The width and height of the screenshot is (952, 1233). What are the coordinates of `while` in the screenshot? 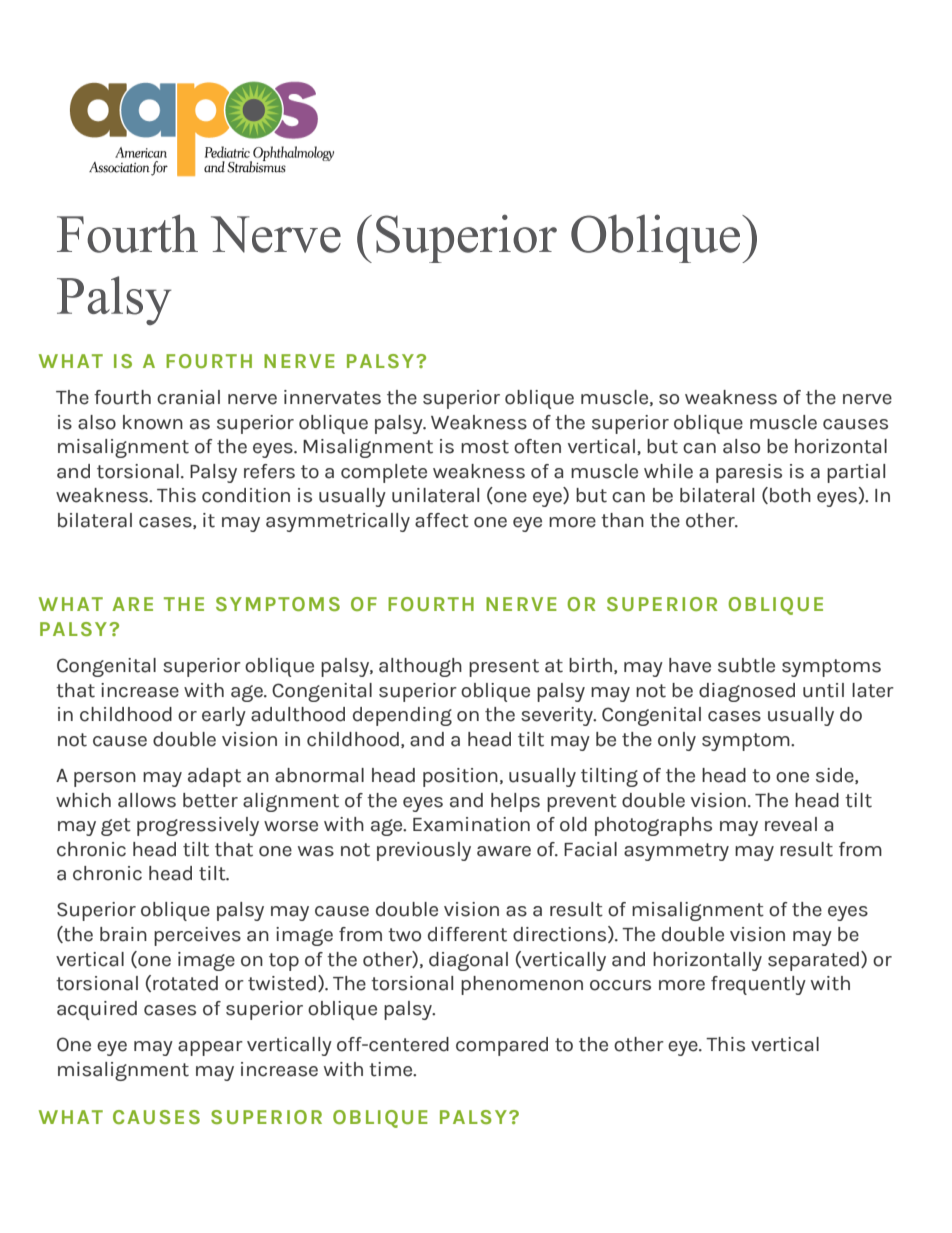 It's located at (668, 471).
